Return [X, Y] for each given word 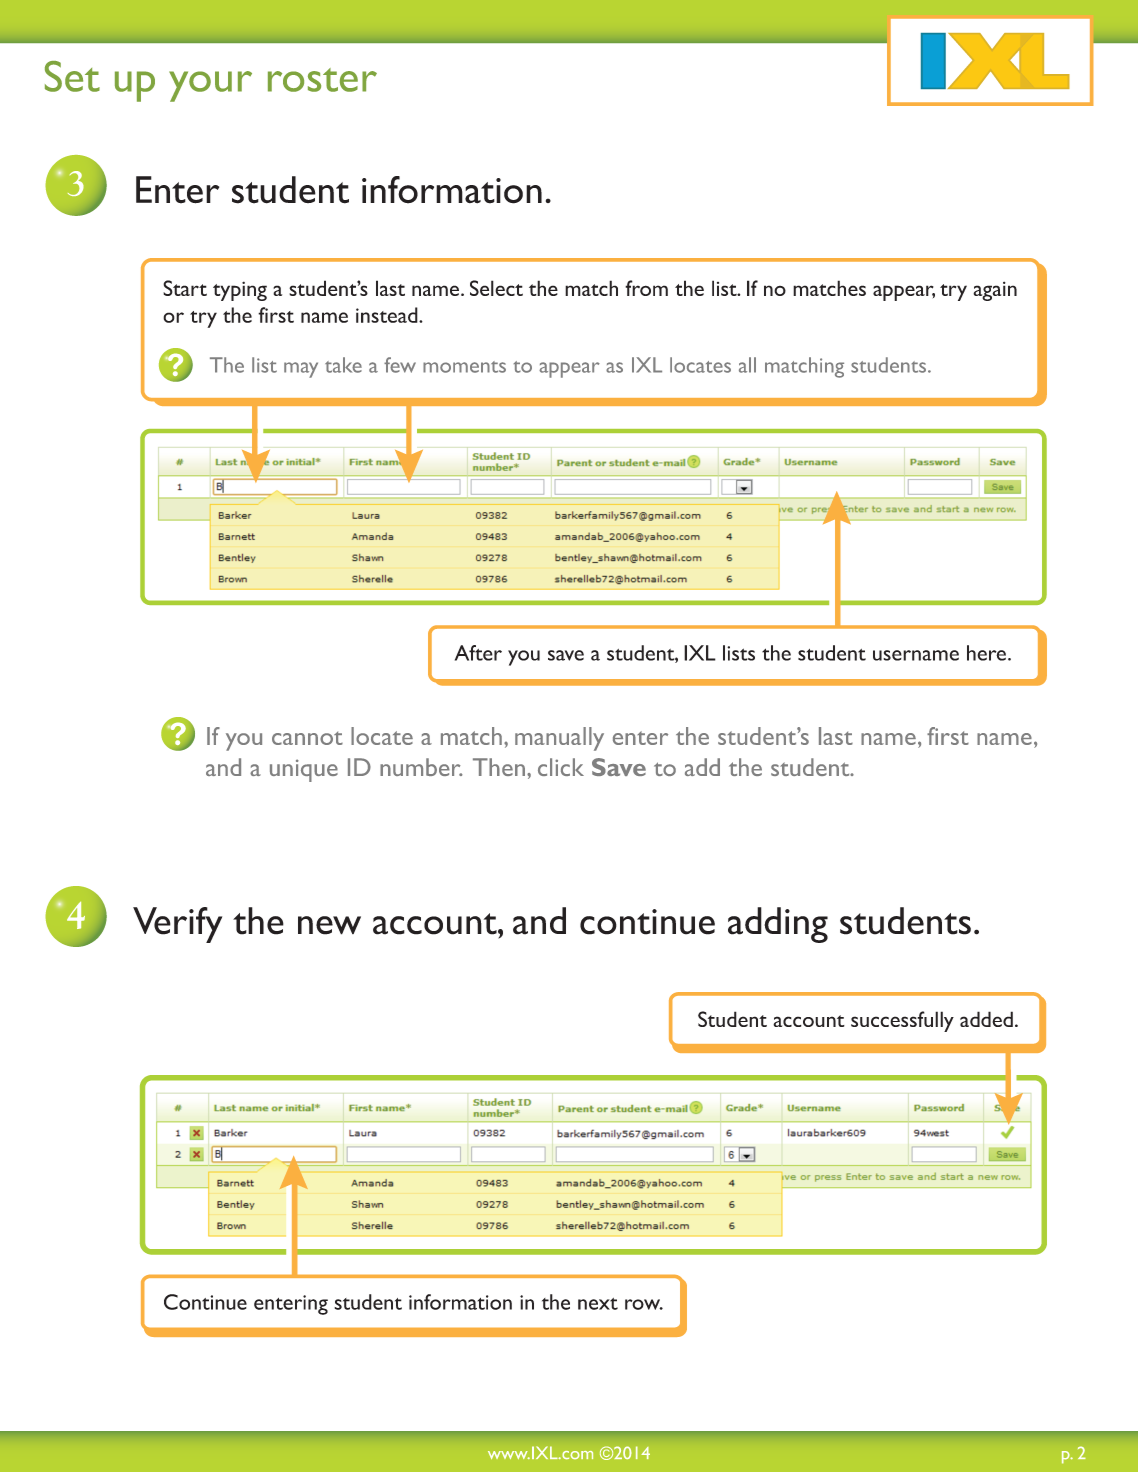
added [986, 1019]
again [995, 291]
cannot [307, 738]
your [210, 86]
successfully [902, 1021]
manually [559, 739]
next [598, 1304]
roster [322, 80]
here [986, 653]
